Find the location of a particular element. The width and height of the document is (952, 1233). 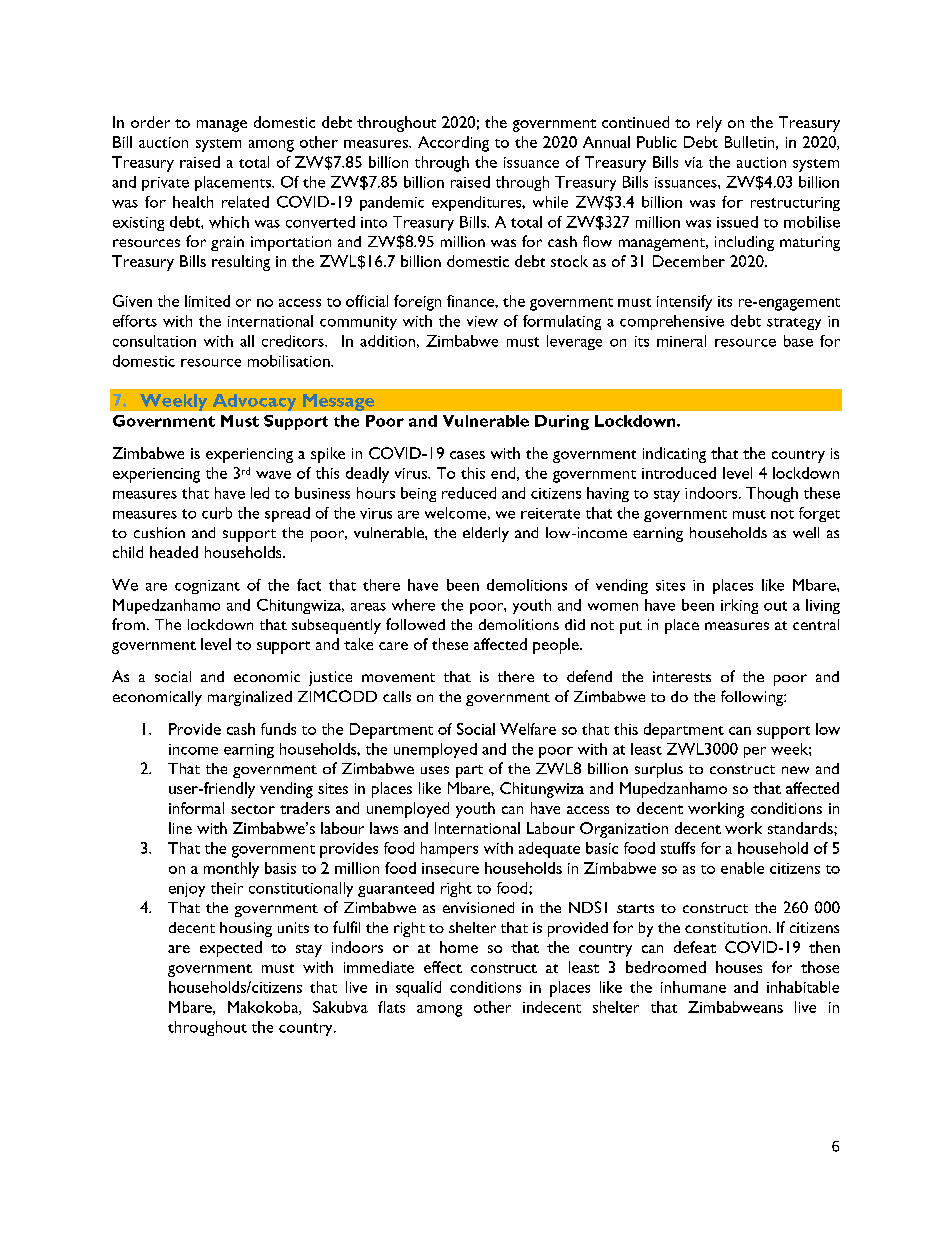

cognizant is located at coordinates (207, 587).
